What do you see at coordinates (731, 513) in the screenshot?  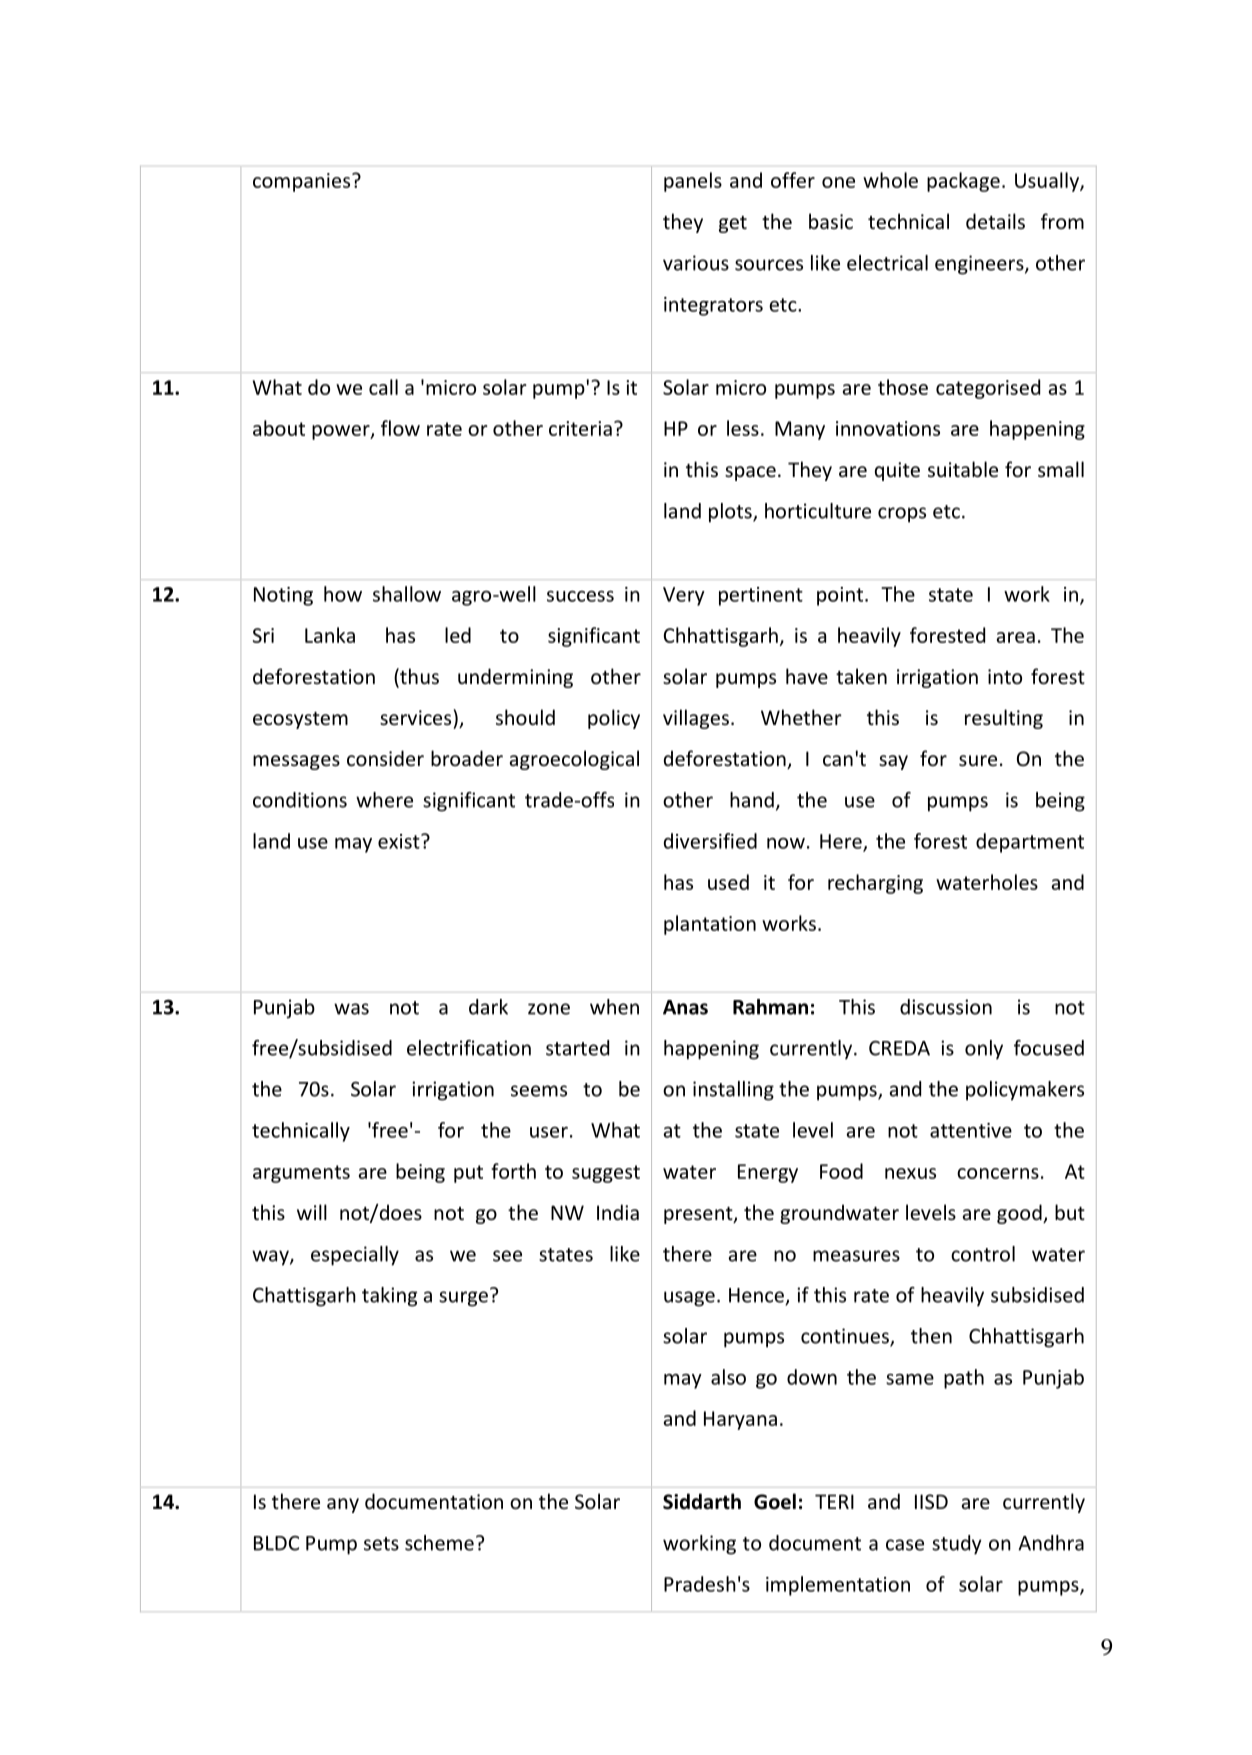 I see `plots` at bounding box center [731, 513].
